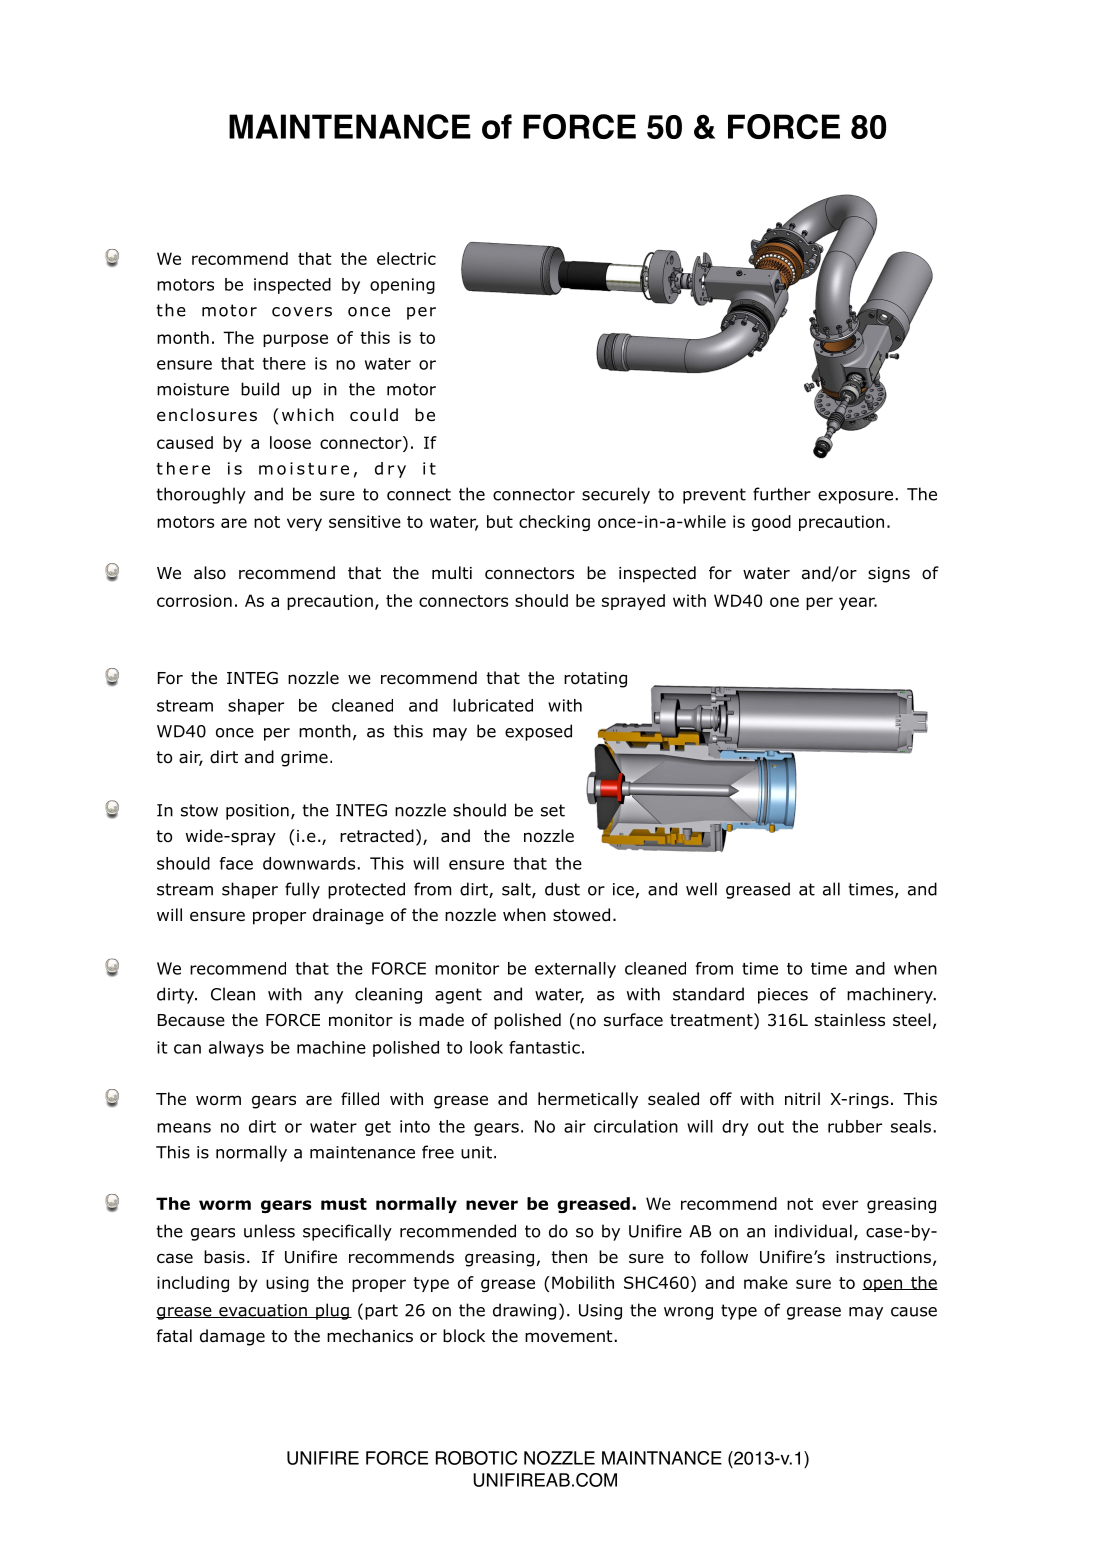 This screenshot has height=1548, width=1094. What do you see at coordinates (766, 1282) in the screenshot?
I see `make` at bounding box center [766, 1282].
